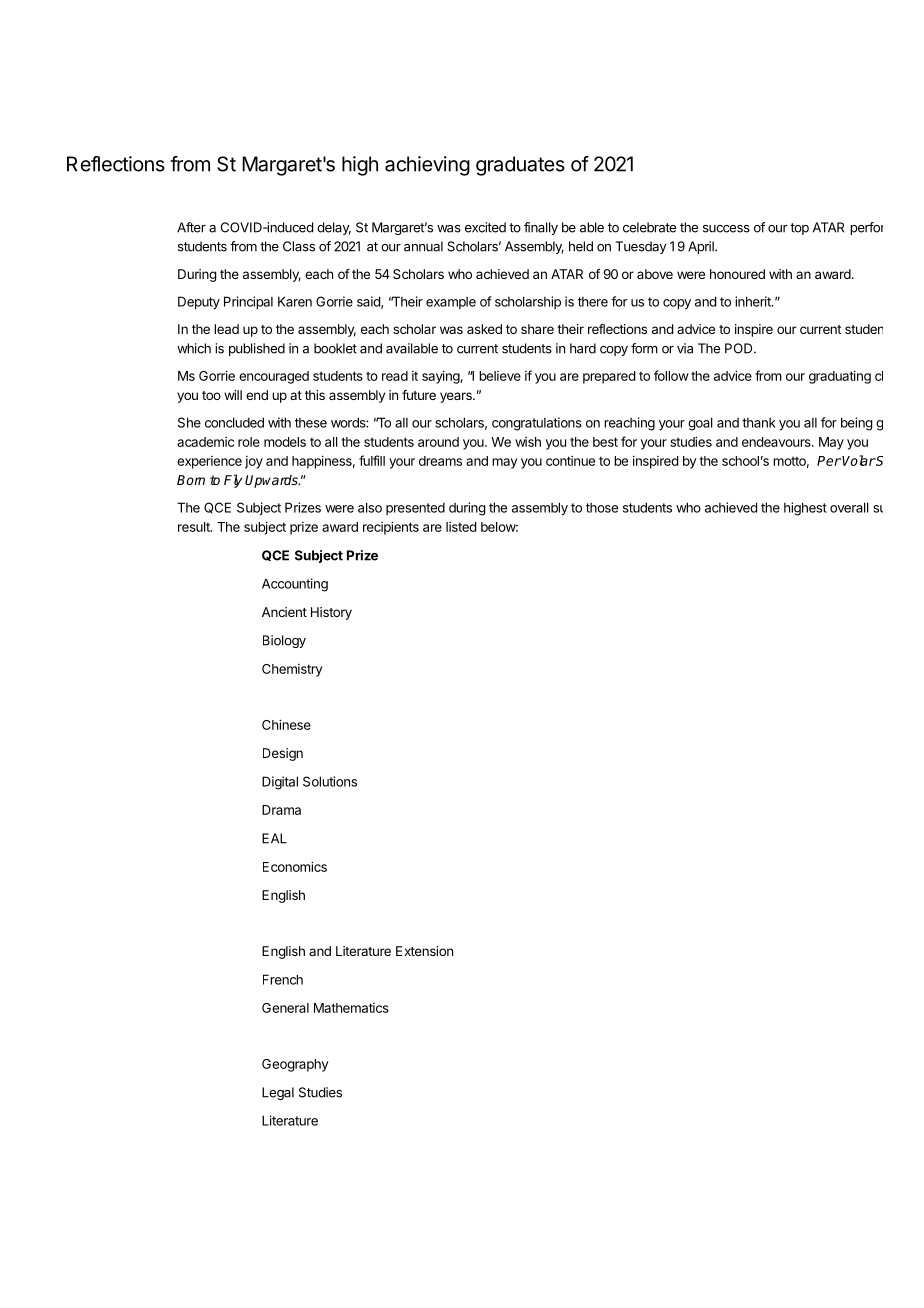  I want to click on Mathematics, so click(351, 1008).
